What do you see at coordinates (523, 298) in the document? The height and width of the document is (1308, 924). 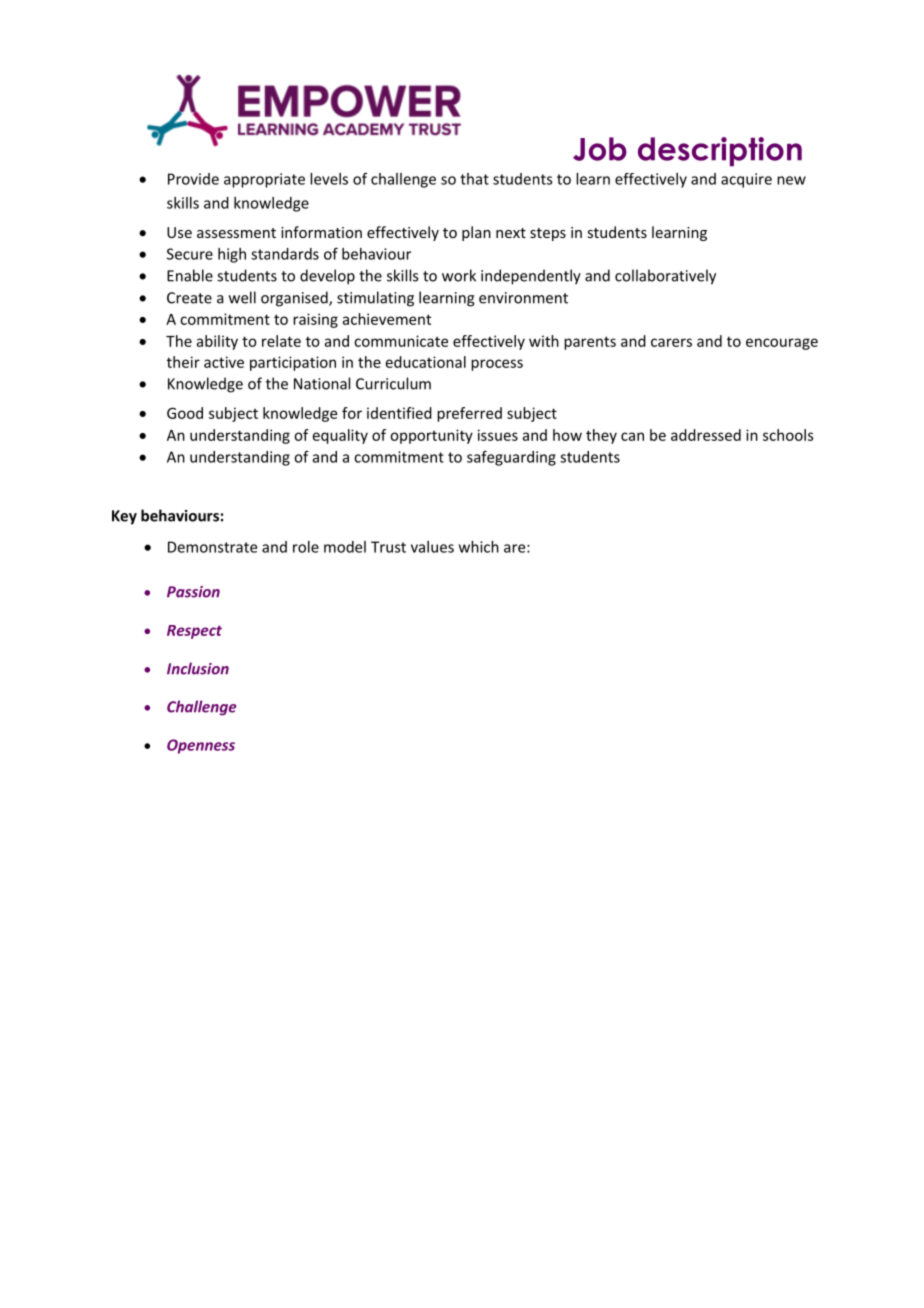 I see `environment` at bounding box center [523, 298].
